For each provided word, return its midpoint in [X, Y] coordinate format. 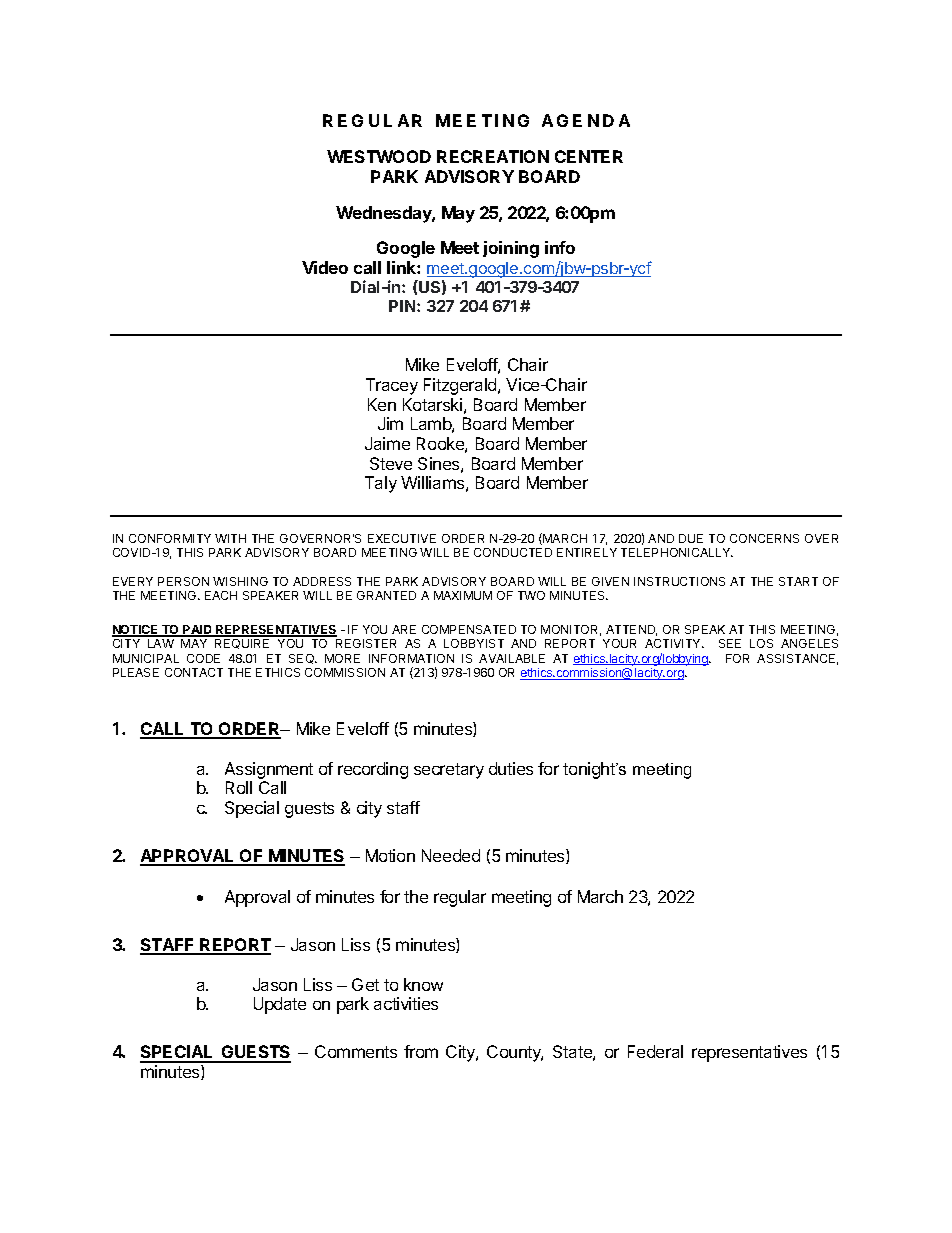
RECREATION [493, 156]
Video [325, 267]
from [421, 1051]
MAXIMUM [463, 595]
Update [280, 1005]
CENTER [589, 156]
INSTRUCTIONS [679, 581]
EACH [221, 595]
